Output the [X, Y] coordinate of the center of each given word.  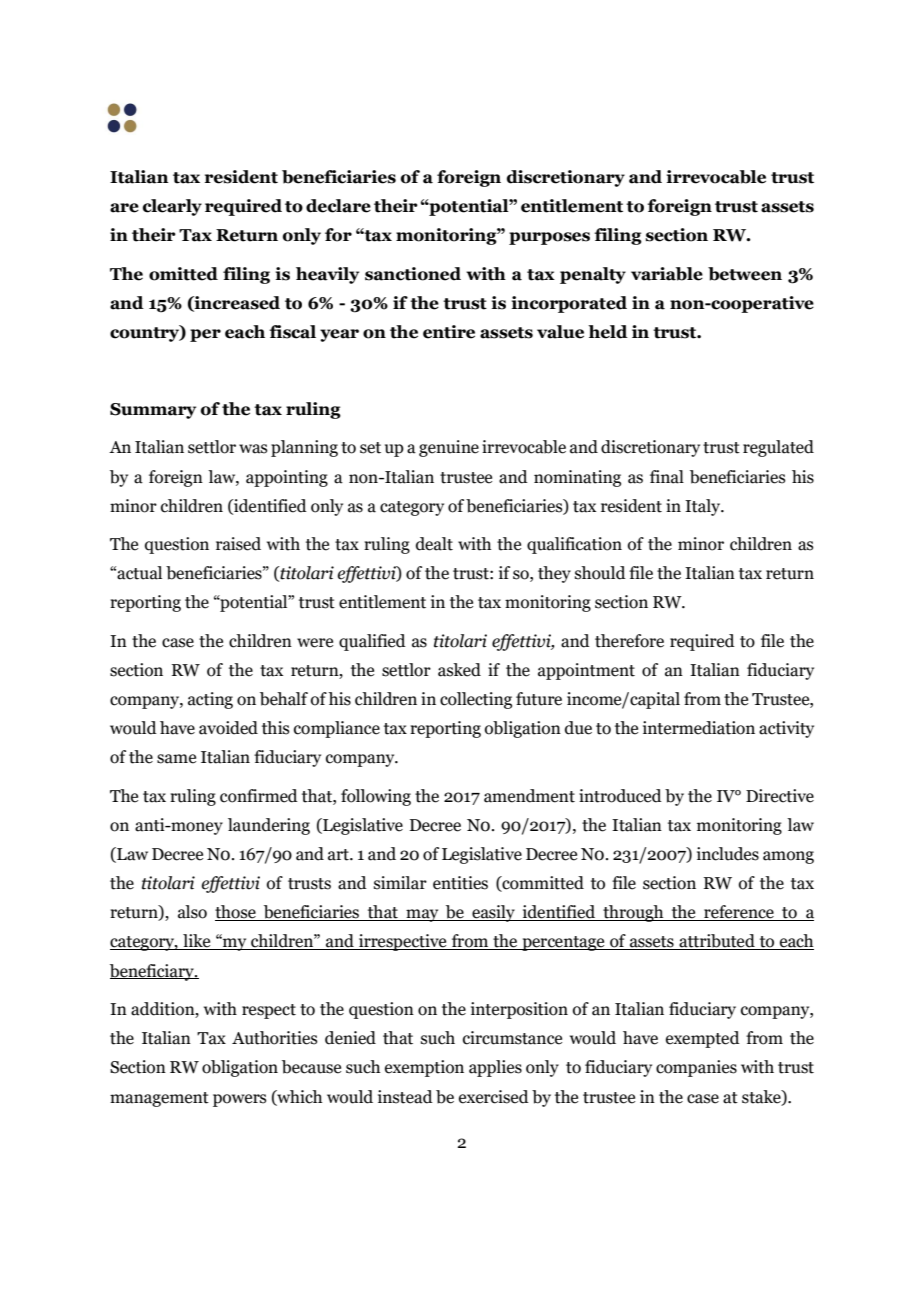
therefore [629, 641]
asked [459, 670]
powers [240, 1100]
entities [460, 883]
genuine [449, 448]
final [667, 477]
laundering [269, 826]
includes [728, 854]
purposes [549, 238]
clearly [172, 207]
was [253, 449]
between [745, 274]
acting [210, 700]
